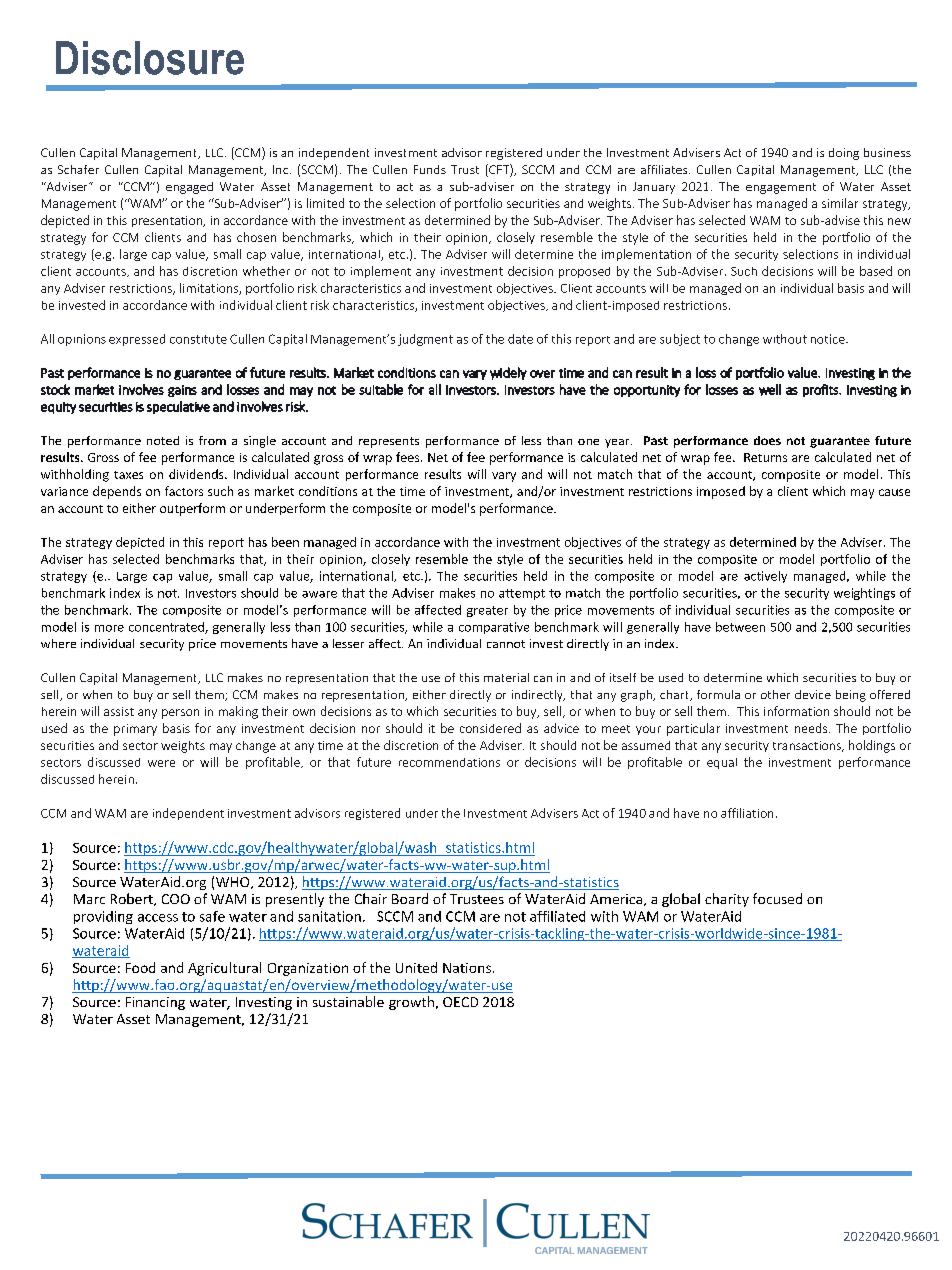  I want to click on person, so click(180, 714).
